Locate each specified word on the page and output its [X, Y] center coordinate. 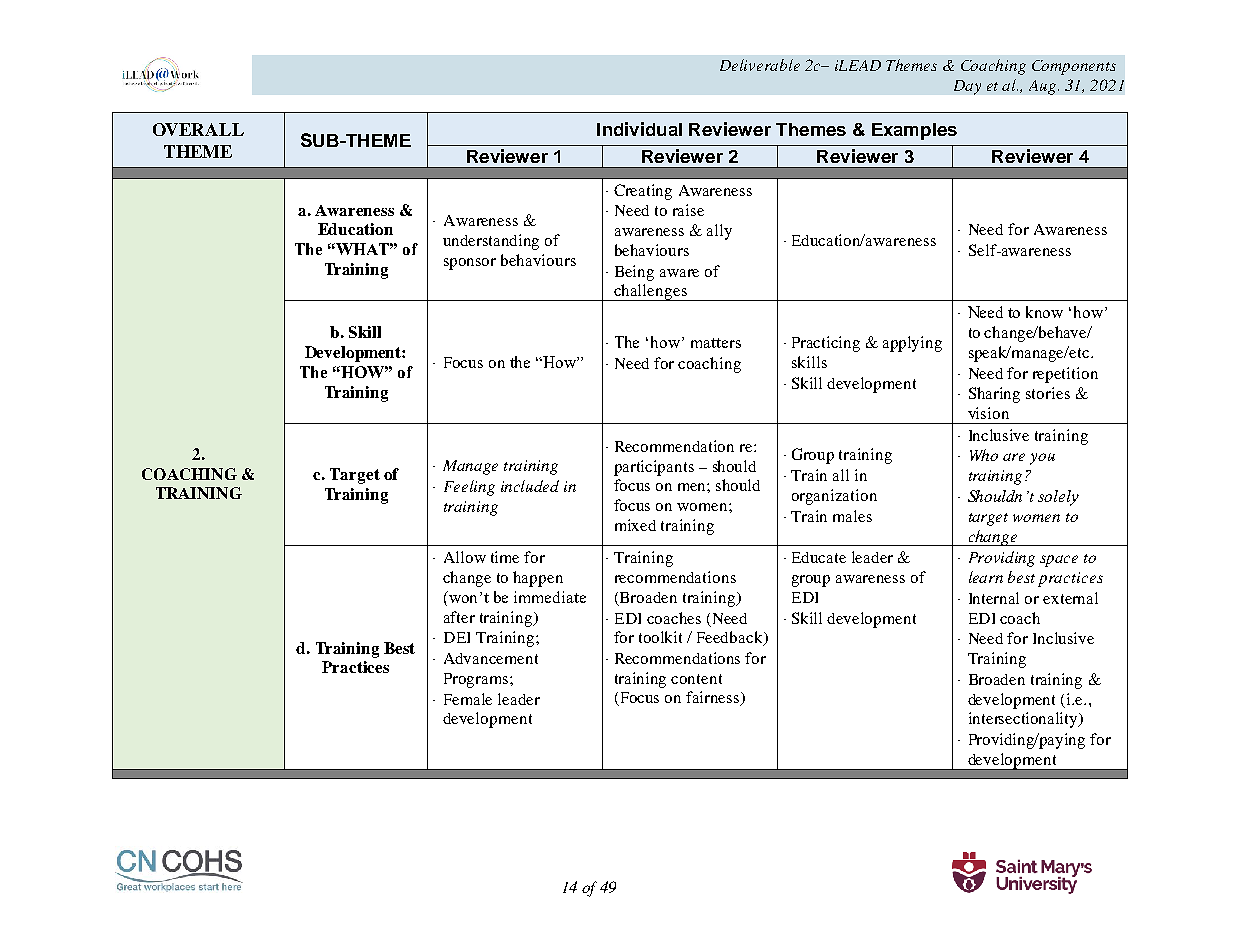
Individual [639, 129]
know [1044, 312]
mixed [635, 525]
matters [716, 343]
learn [986, 577]
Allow [465, 557]
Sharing [994, 395]
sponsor [470, 264]
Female [468, 699]
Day [967, 87]
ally [719, 232]
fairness [714, 698]
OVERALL [198, 129]
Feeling [469, 488]
